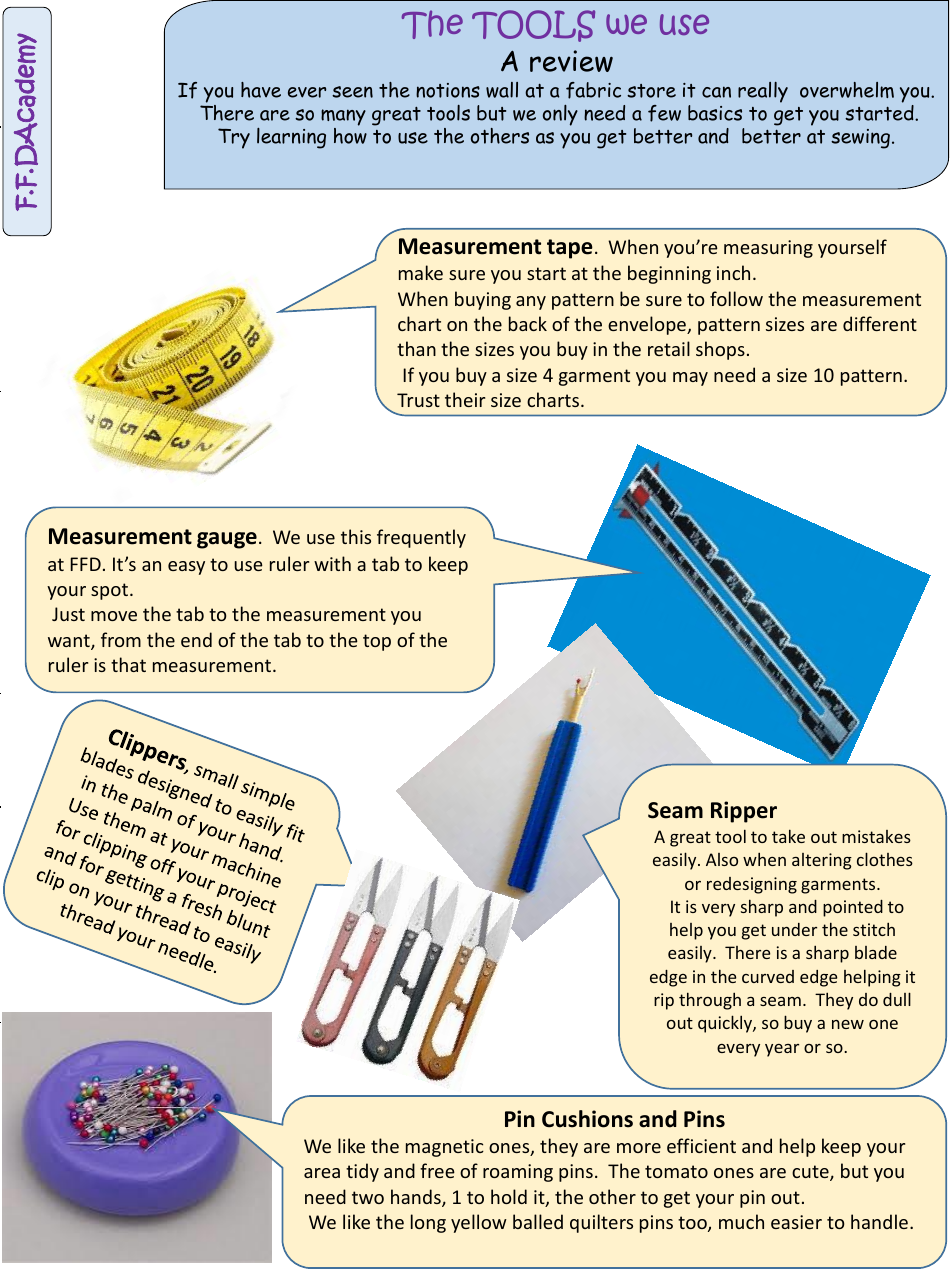  Describe the element at coordinates (502, 90) in the image. I see `wall` at that location.
